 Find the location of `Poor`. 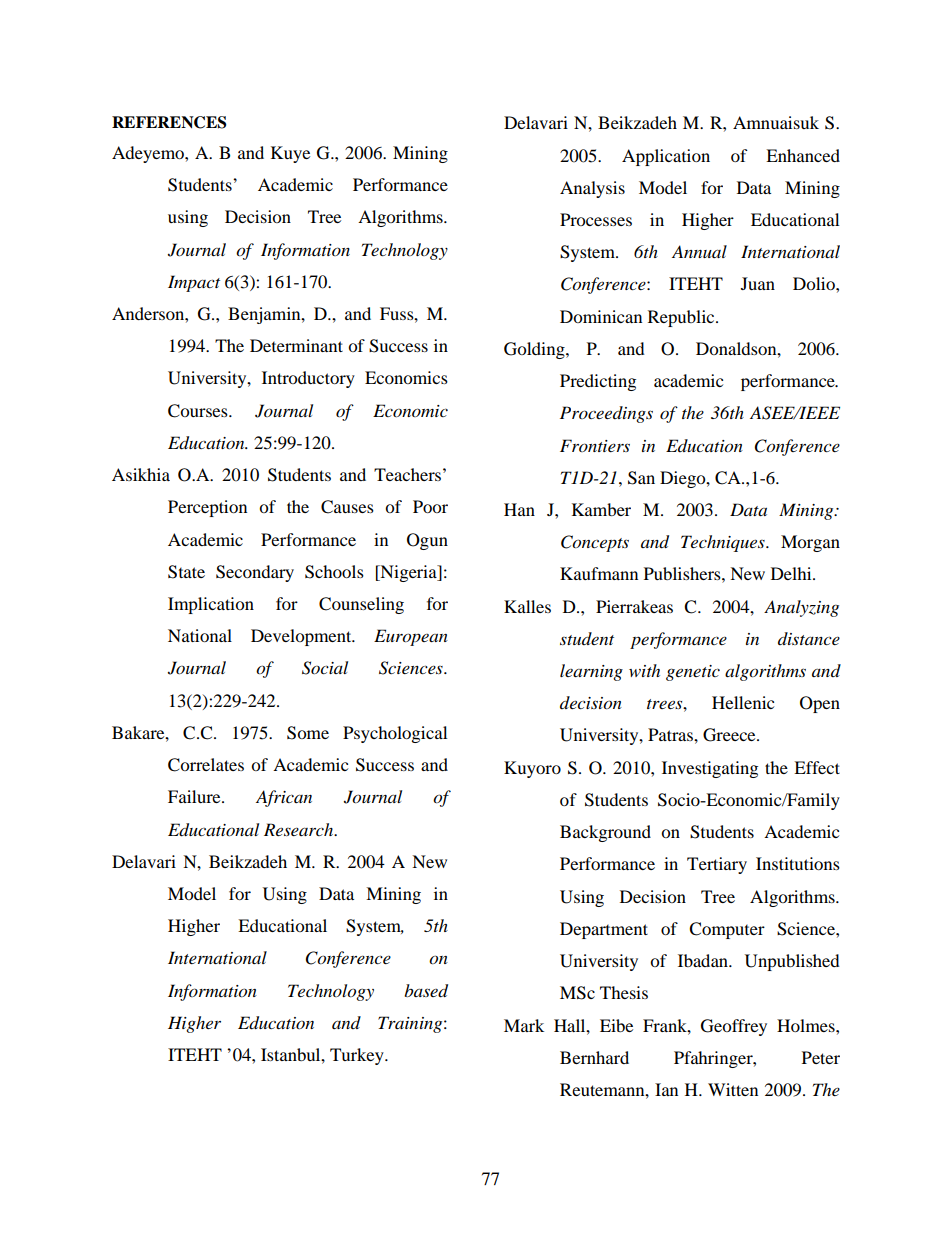

Poor is located at coordinates (430, 506).
